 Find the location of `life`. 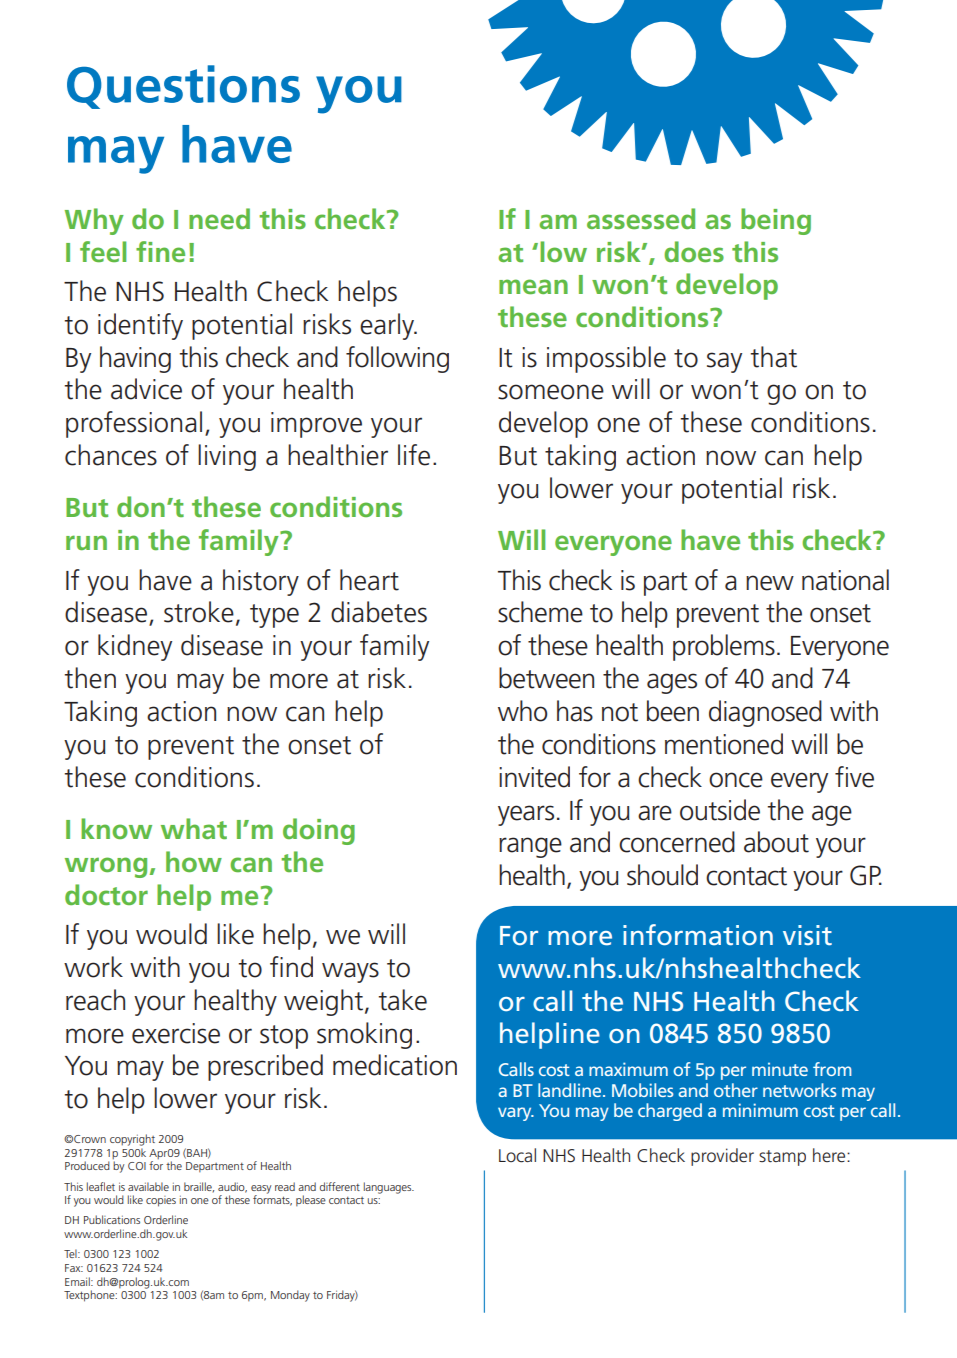

life is located at coordinates (414, 455).
